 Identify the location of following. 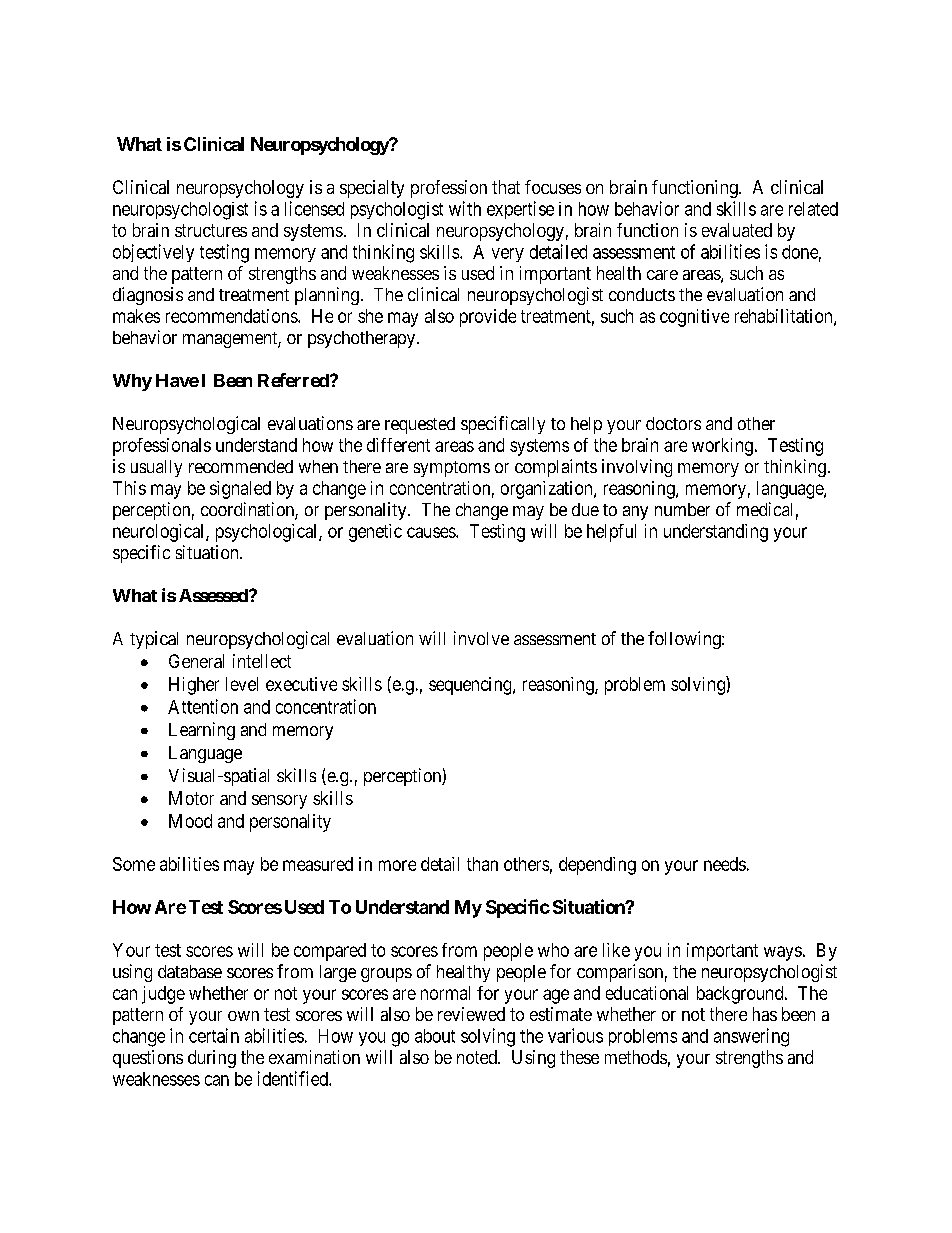
(685, 640).
